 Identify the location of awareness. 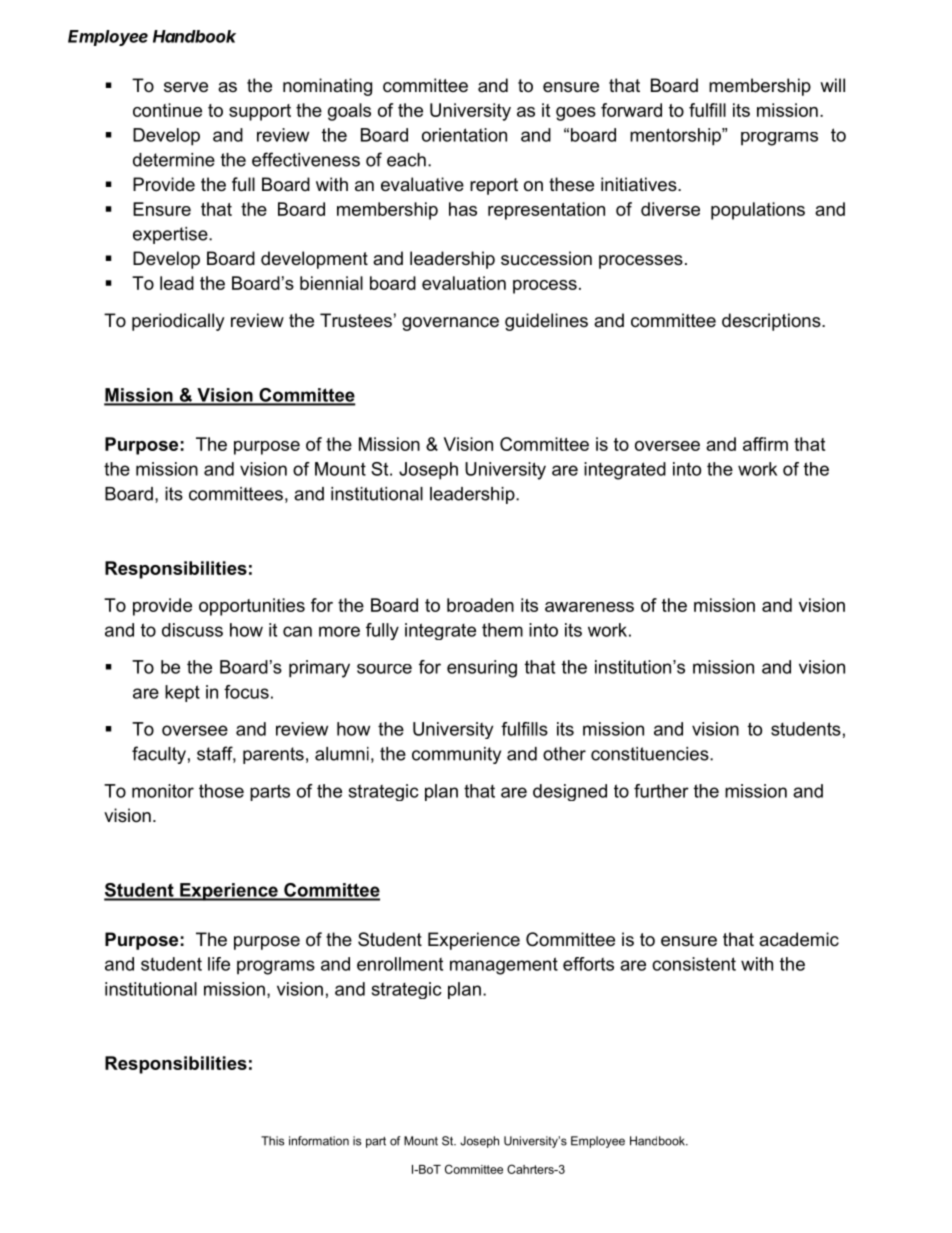
(589, 607).
